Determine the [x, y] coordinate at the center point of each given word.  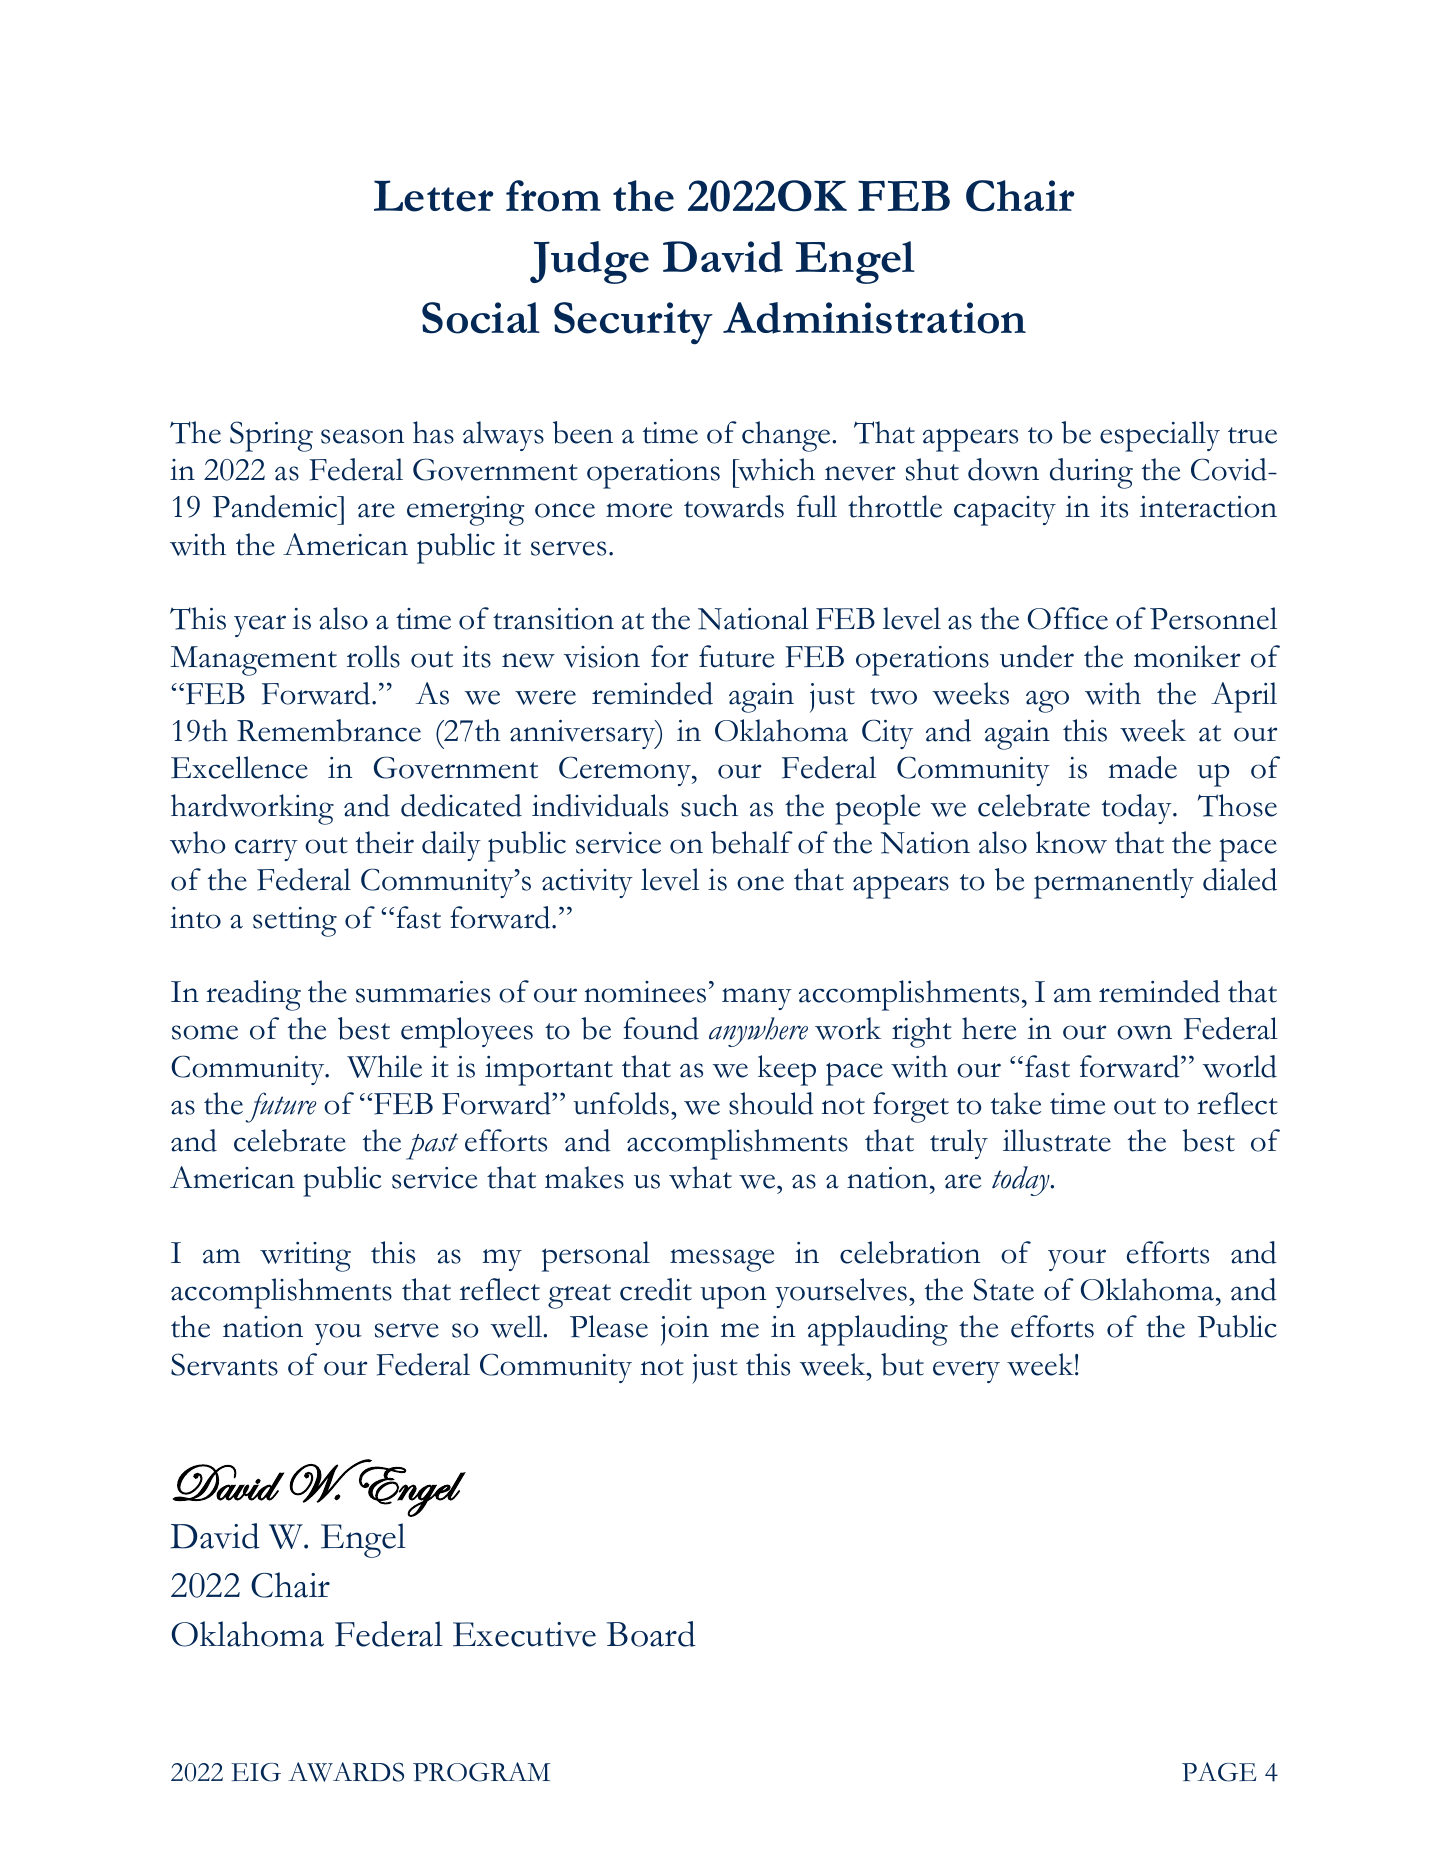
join [685, 1331]
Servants [224, 1364]
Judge [589, 262]
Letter [433, 196]
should [771, 1103]
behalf [752, 842]
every [966, 1372]
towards [734, 506]
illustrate [1057, 1140]
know [1071, 842]
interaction [1208, 507]
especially [1160, 436]
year [260, 626]
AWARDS [346, 1772]
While [384, 1066]
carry [266, 850]
